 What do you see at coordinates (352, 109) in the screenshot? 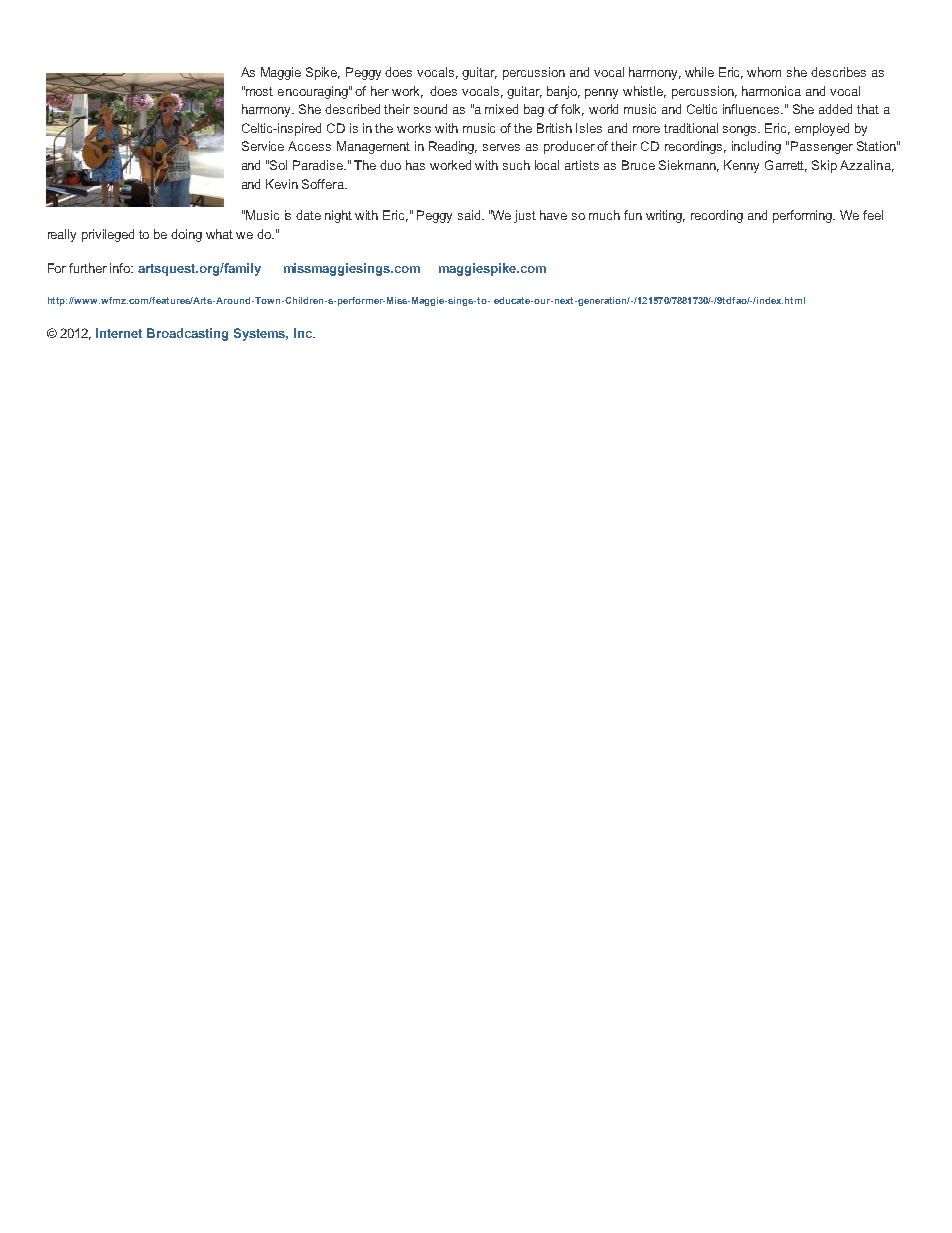
I see `described` at bounding box center [352, 109].
